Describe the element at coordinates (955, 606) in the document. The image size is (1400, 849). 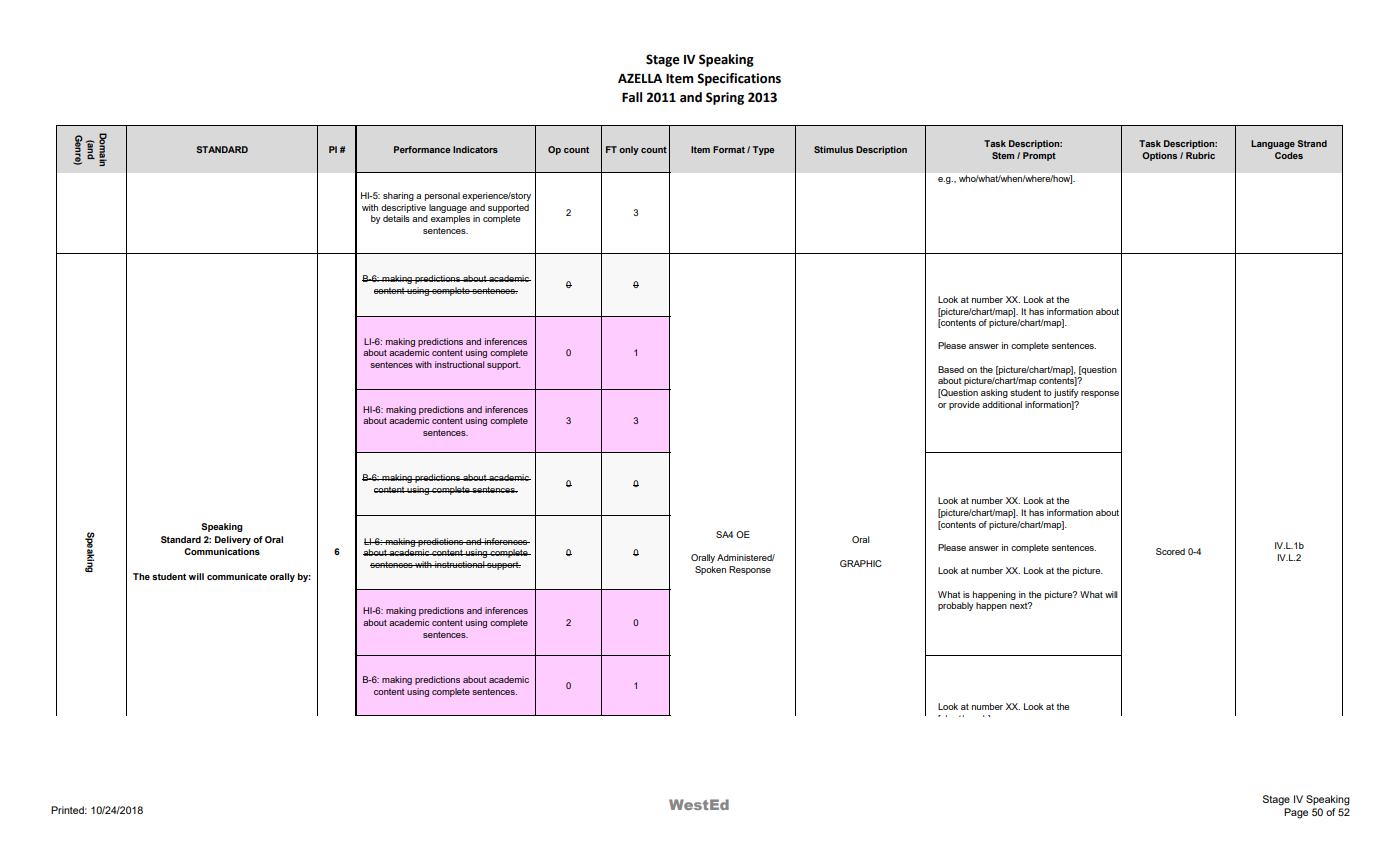
I see `probably` at that location.
